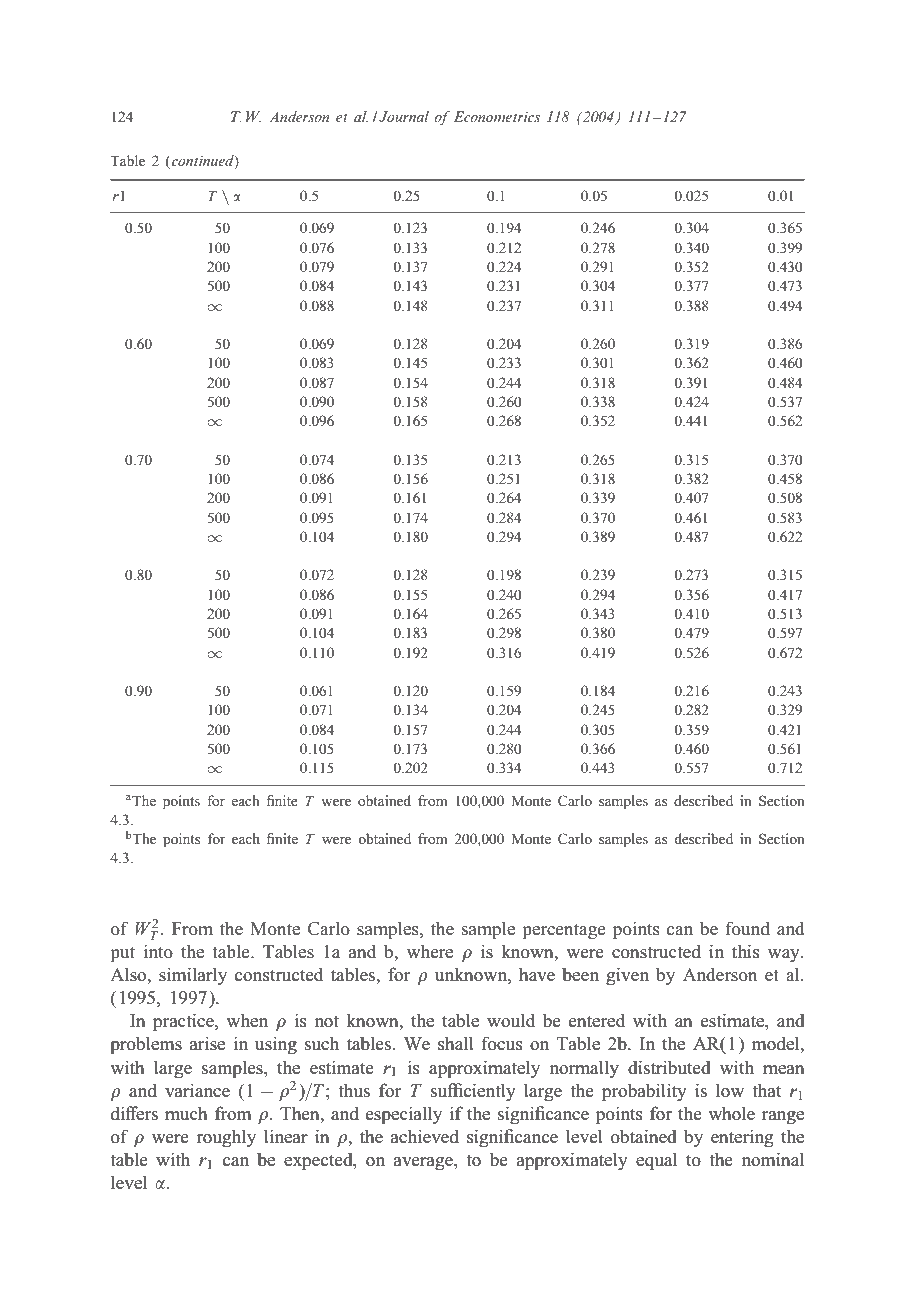  What do you see at coordinates (404, 116) in the screenshot?
I see `Journal` at bounding box center [404, 116].
